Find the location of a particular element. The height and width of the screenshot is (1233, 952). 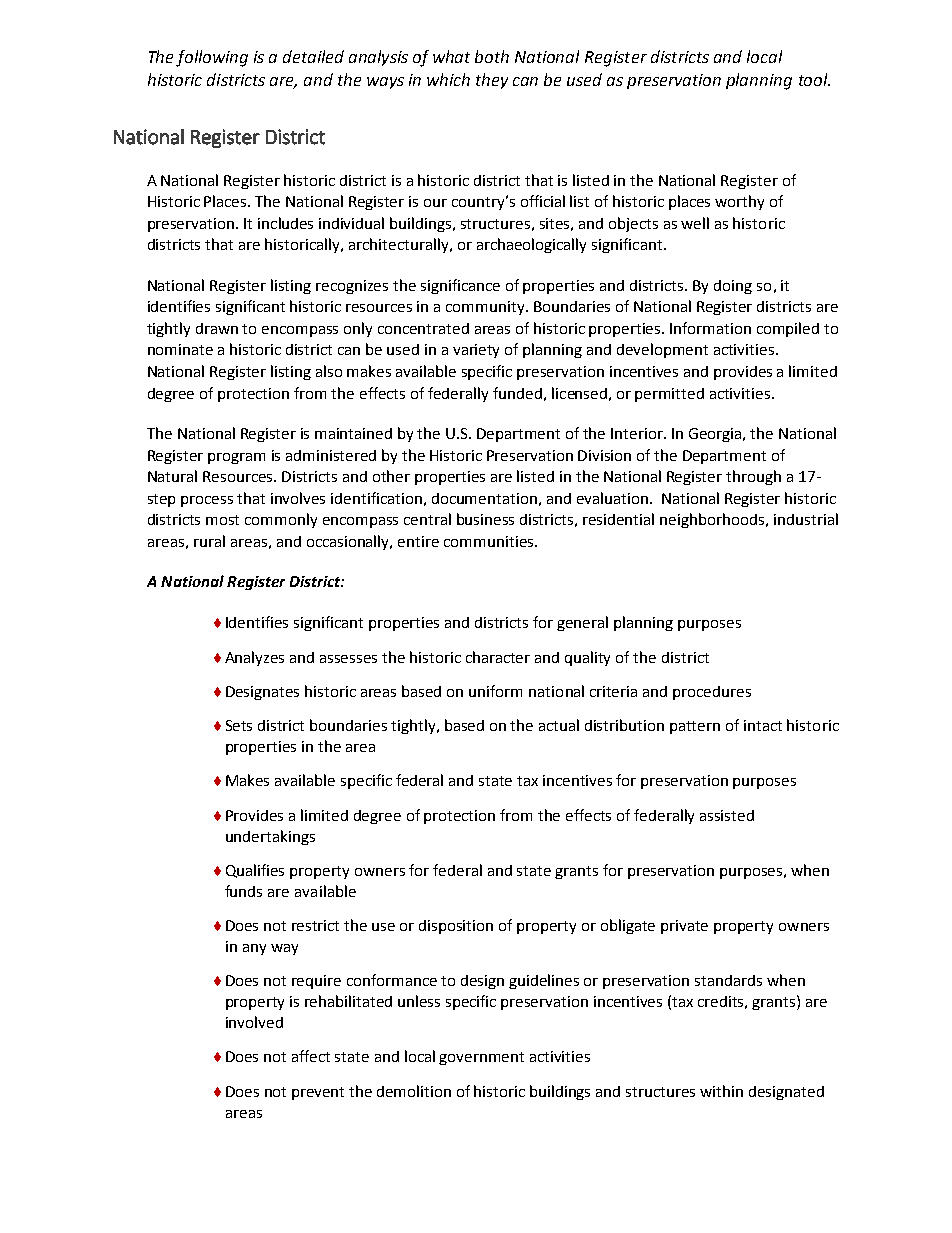

following is located at coordinates (212, 58).
